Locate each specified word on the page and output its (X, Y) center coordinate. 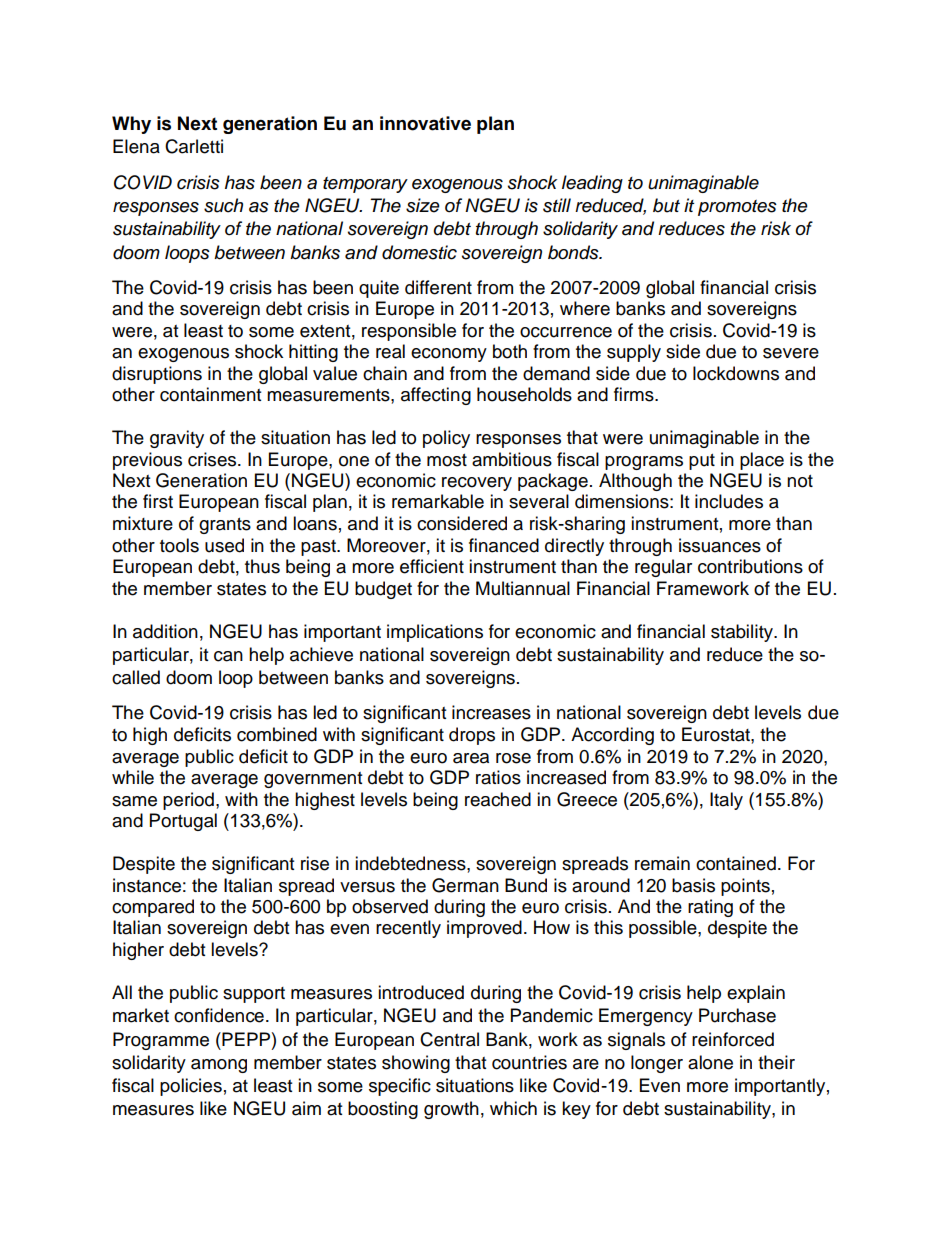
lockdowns (736, 373)
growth (451, 1110)
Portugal (183, 822)
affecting (436, 396)
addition (165, 631)
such (223, 205)
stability (743, 633)
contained (736, 863)
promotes (737, 208)
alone (710, 1062)
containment (210, 394)
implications (435, 633)
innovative (425, 123)
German (465, 885)
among (219, 1066)
